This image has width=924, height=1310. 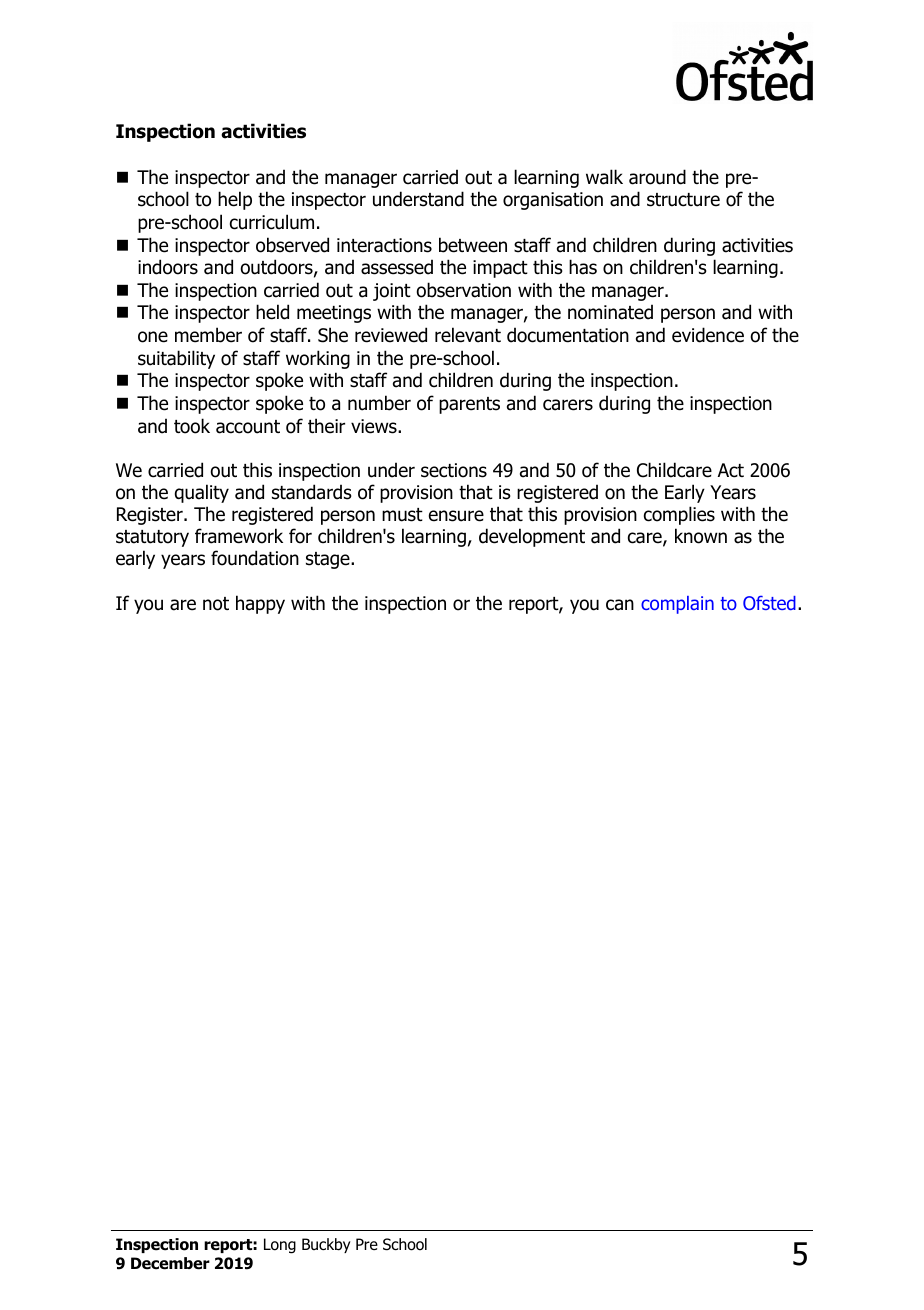 What do you see at coordinates (620, 605) in the image?
I see `can` at bounding box center [620, 605].
